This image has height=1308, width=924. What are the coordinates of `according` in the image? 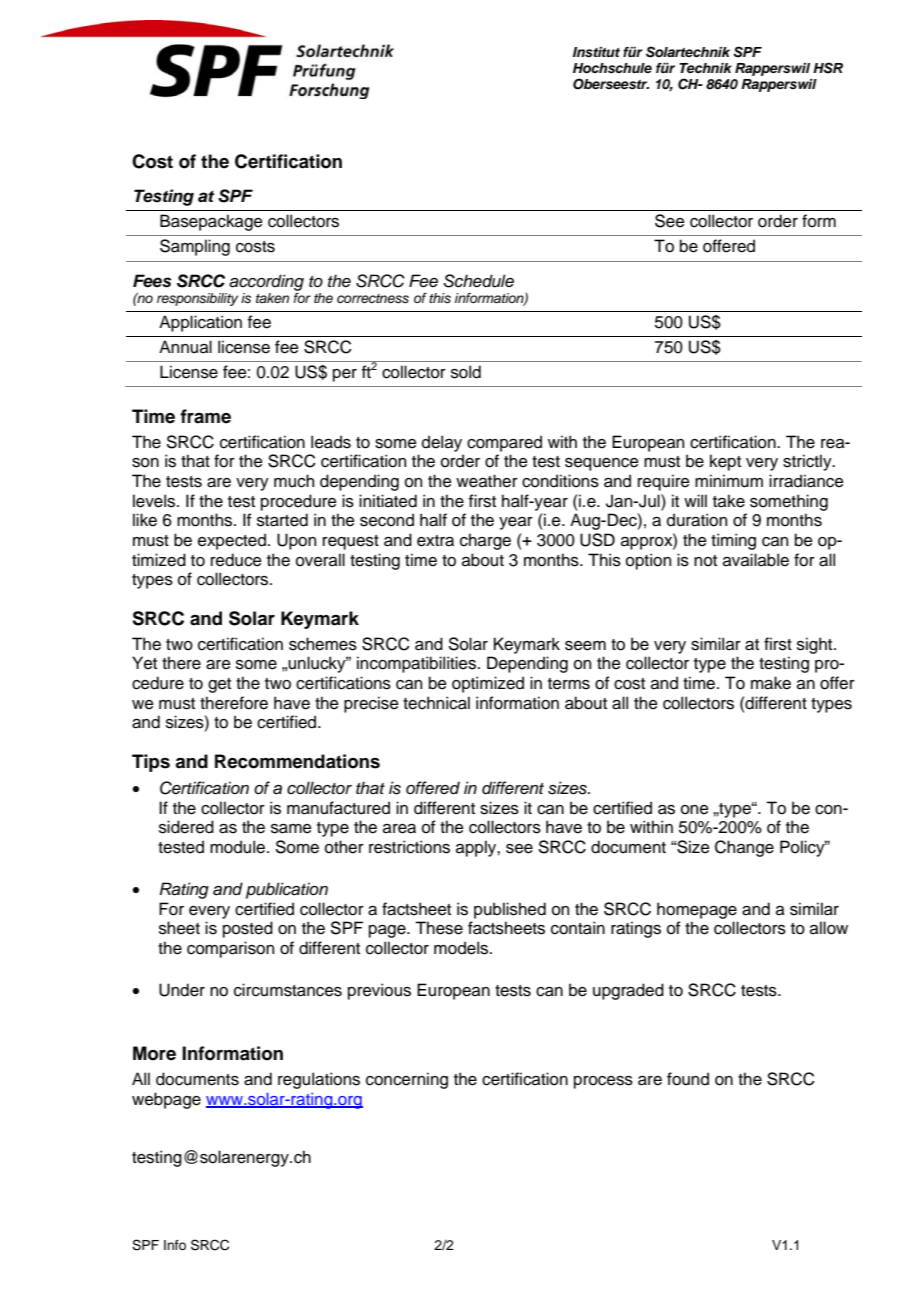 It's located at (266, 282).
